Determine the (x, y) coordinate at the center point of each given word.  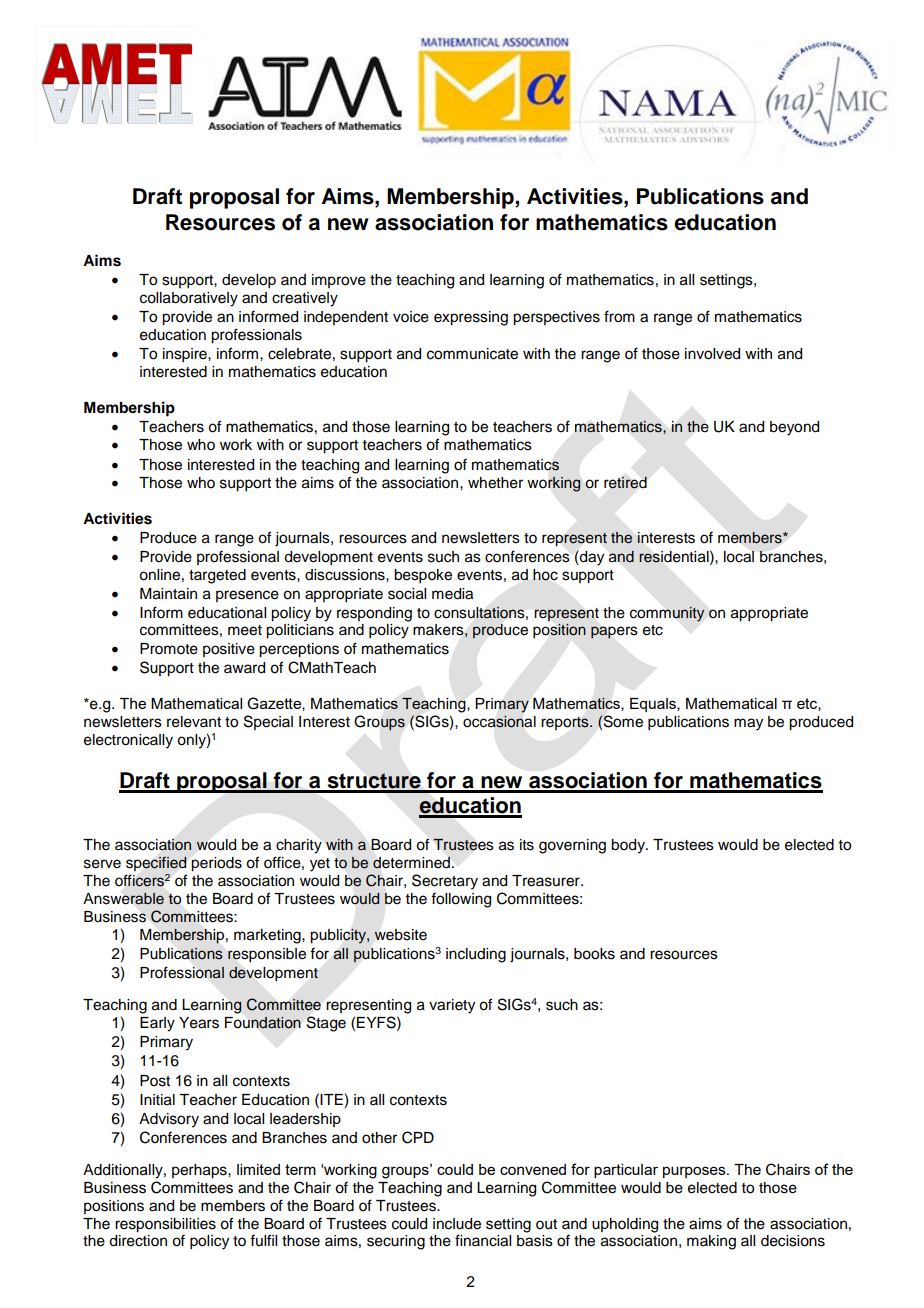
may (748, 724)
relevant (194, 722)
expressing (471, 318)
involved (712, 354)
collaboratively (189, 299)
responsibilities (165, 1225)
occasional (499, 721)
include (457, 1224)
